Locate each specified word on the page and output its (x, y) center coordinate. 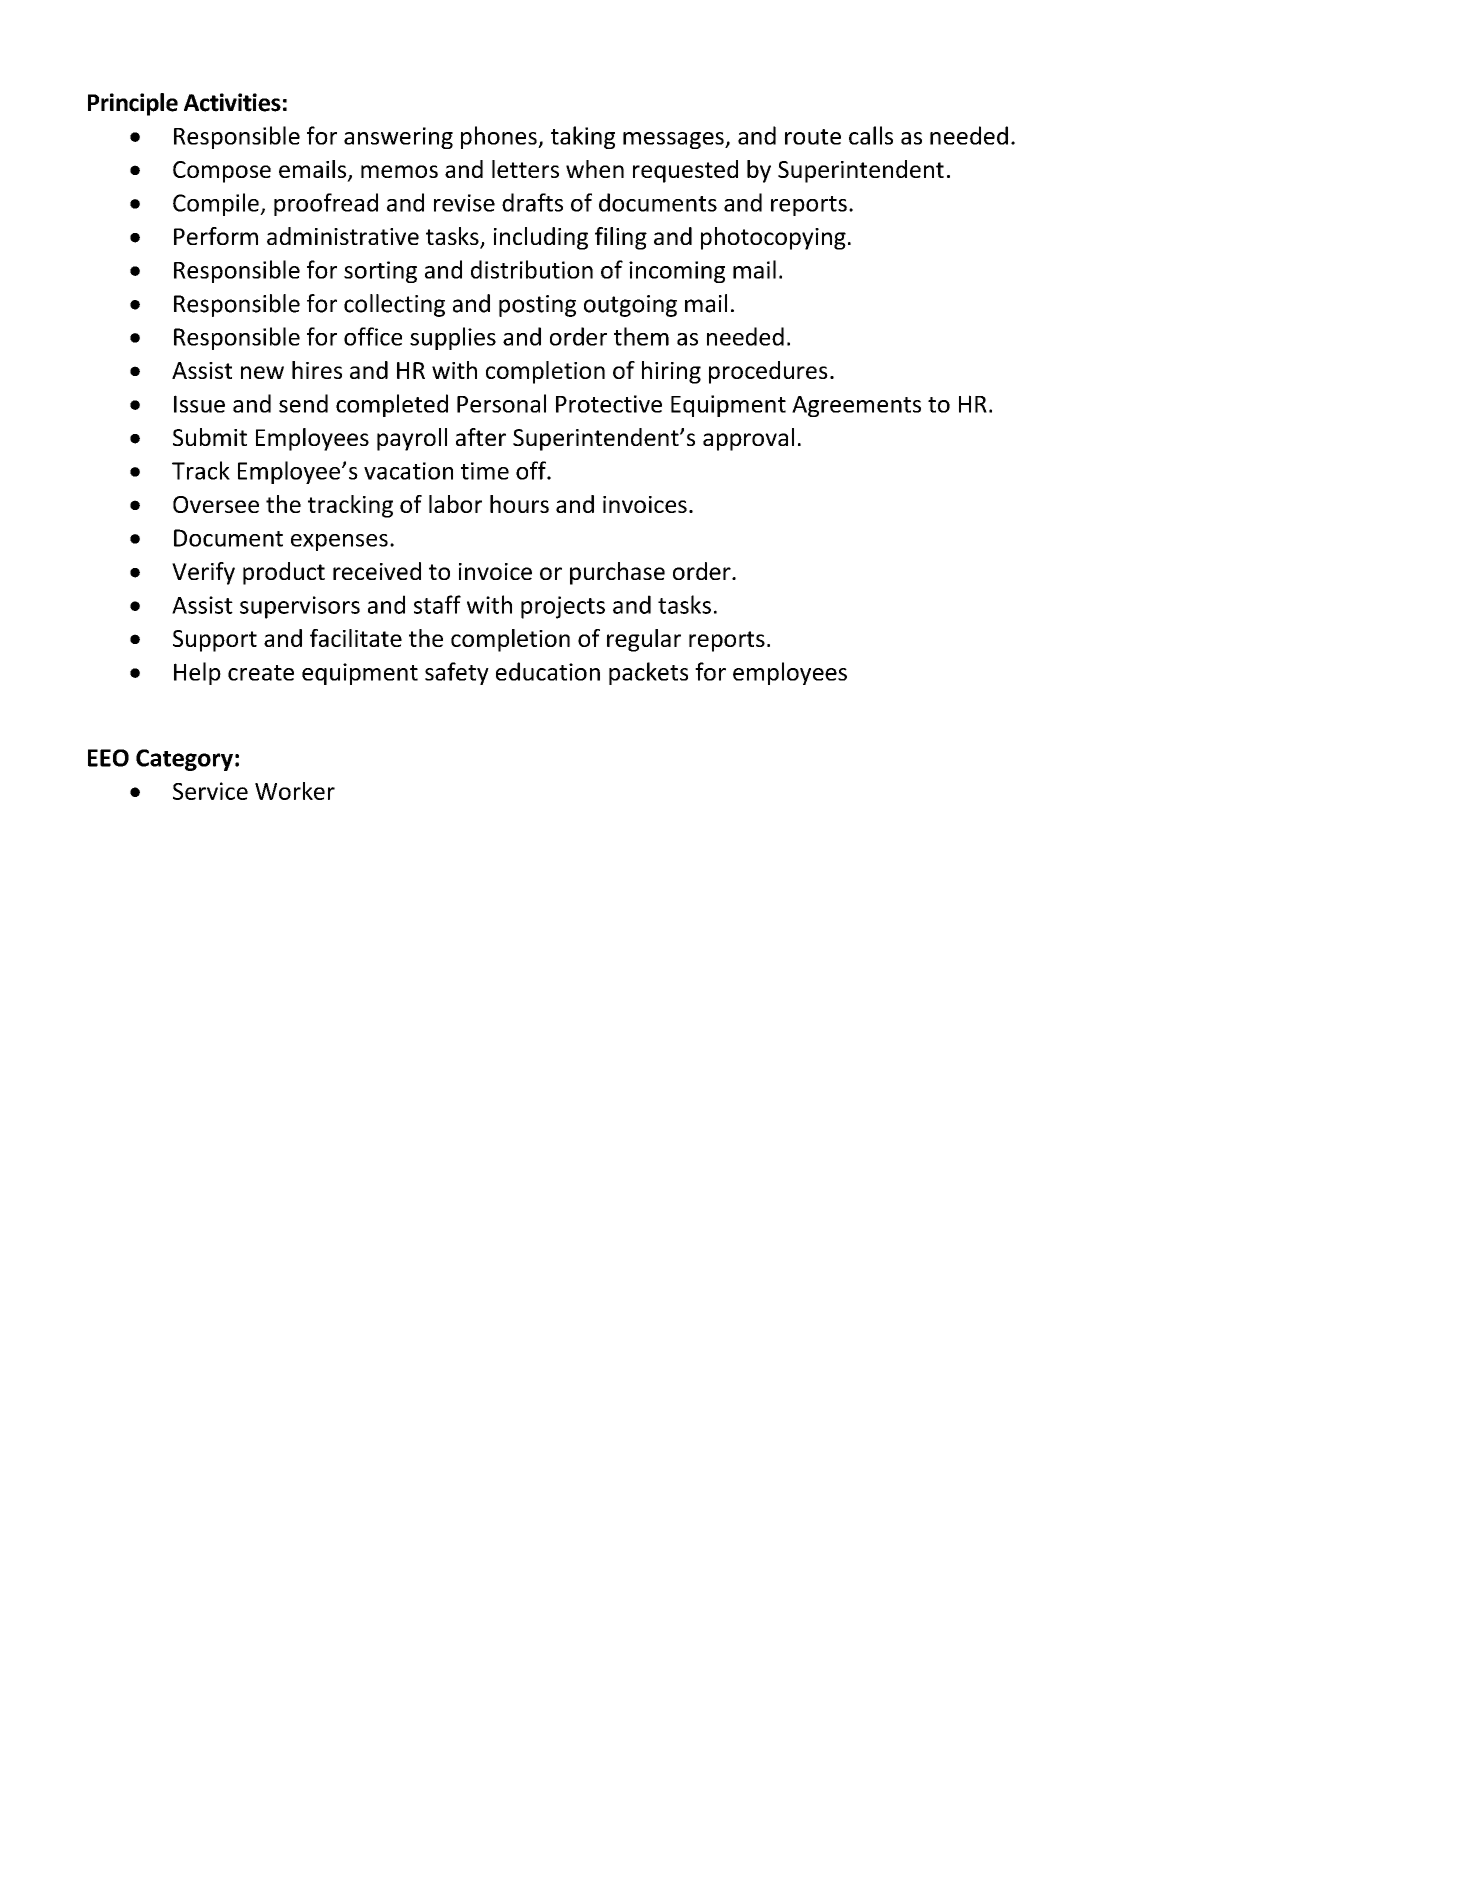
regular (644, 640)
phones (500, 137)
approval (748, 439)
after (481, 437)
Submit (210, 437)
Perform (216, 236)
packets (648, 673)
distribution (532, 269)
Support (215, 641)
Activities (232, 102)
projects (563, 607)
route (813, 137)
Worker (295, 791)
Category (184, 760)
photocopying (773, 238)
